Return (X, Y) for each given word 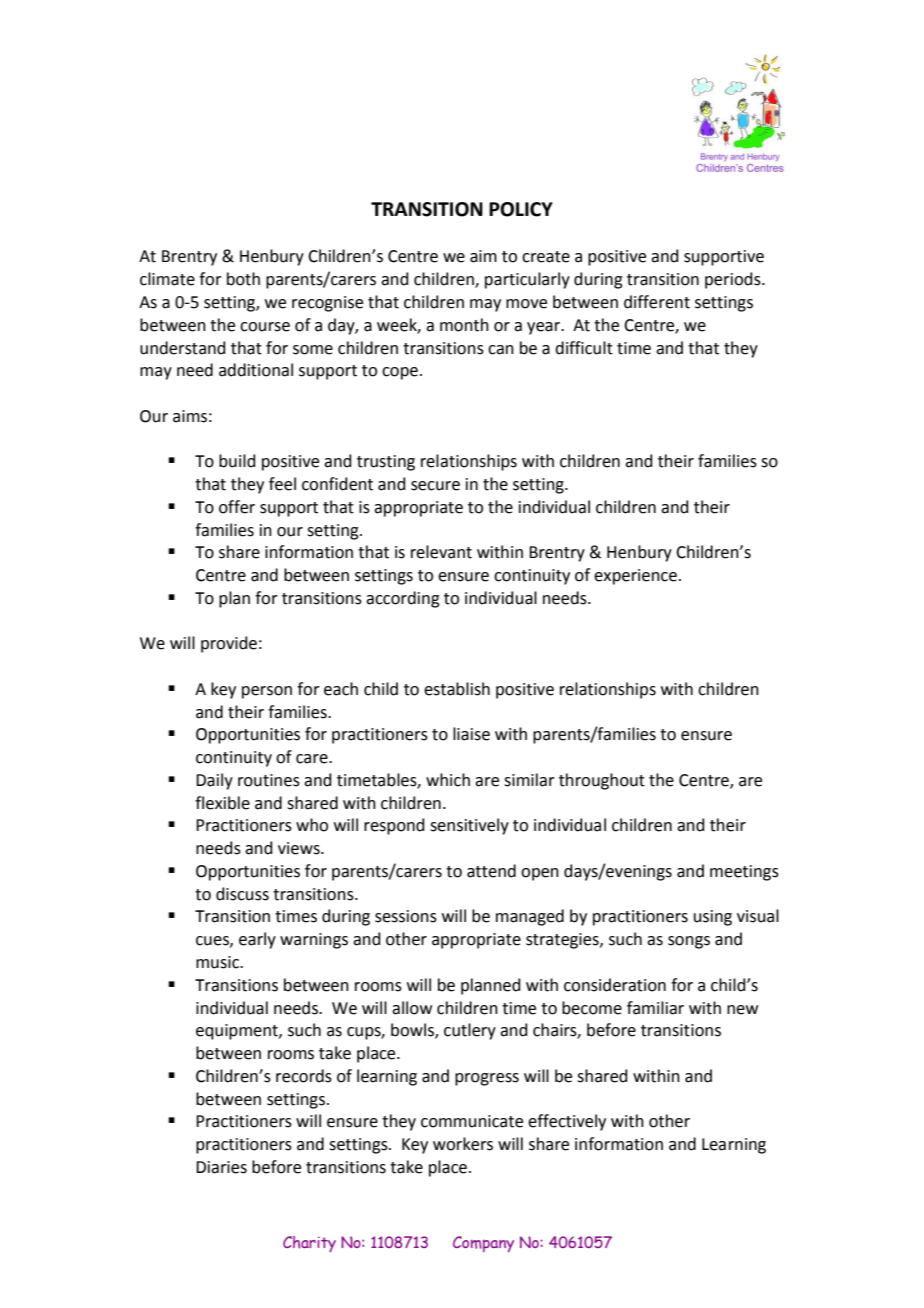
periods (734, 280)
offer (237, 507)
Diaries (221, 1167)
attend (491, 871)
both (243, 279)
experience (635, 577)
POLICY (521, 209)
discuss (242, 894)
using (713, 918)
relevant (441, 552)
